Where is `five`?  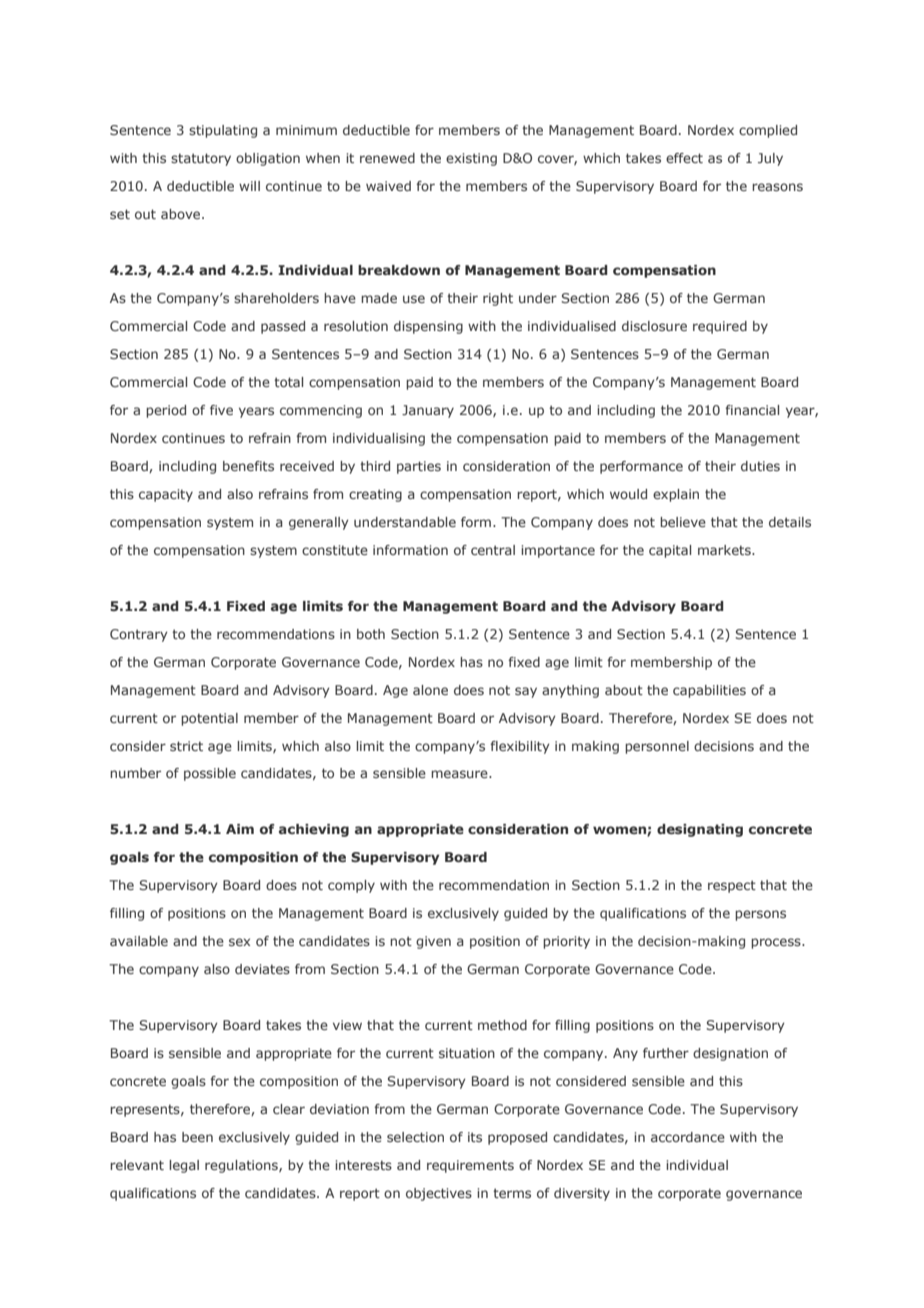
five is located at coordinates (221, 410).
